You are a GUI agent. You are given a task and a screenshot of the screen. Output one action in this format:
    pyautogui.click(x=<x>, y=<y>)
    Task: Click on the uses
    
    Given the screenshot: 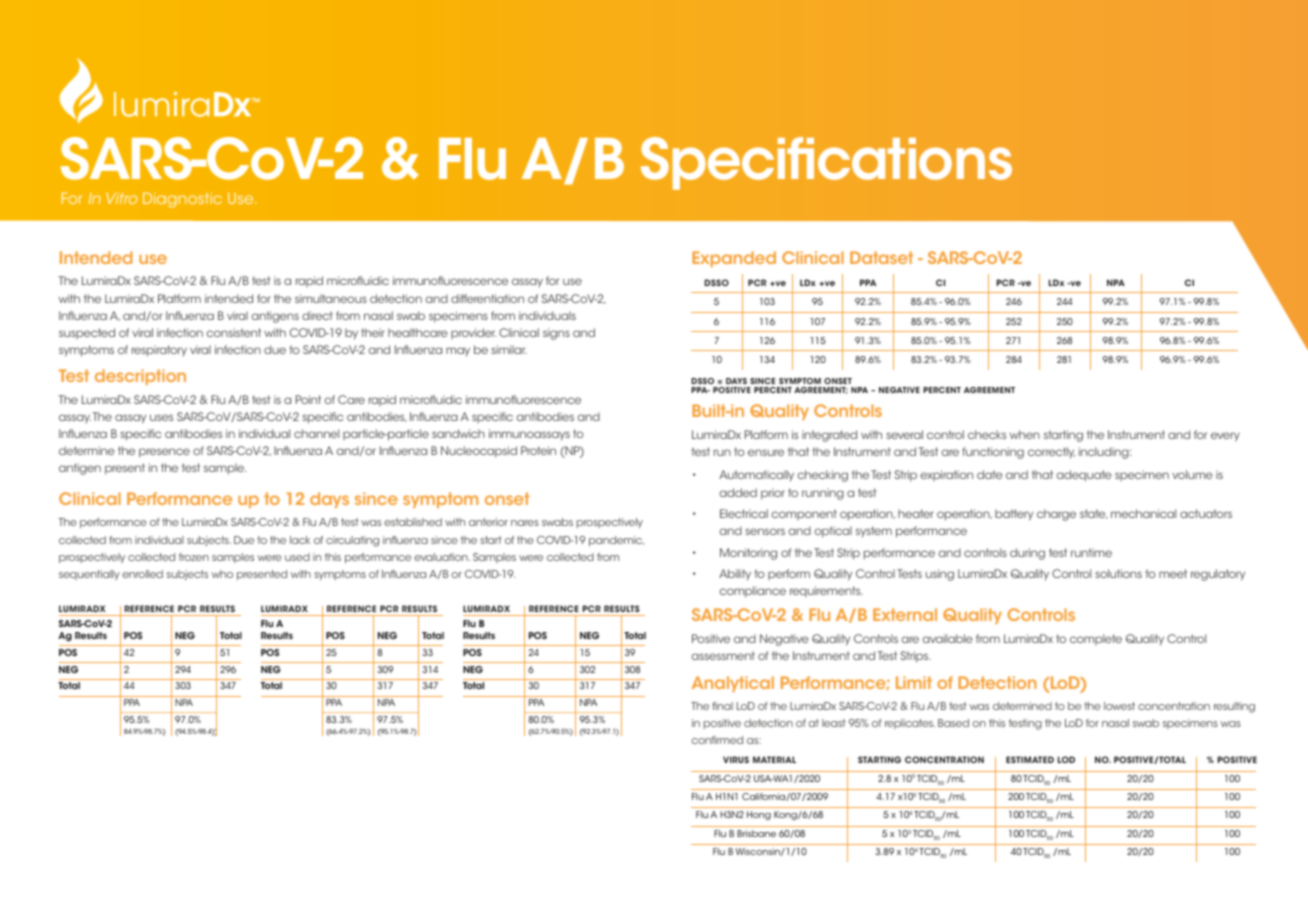 What is the action you would take?
    pyautogui.click(x=161, y=417)
